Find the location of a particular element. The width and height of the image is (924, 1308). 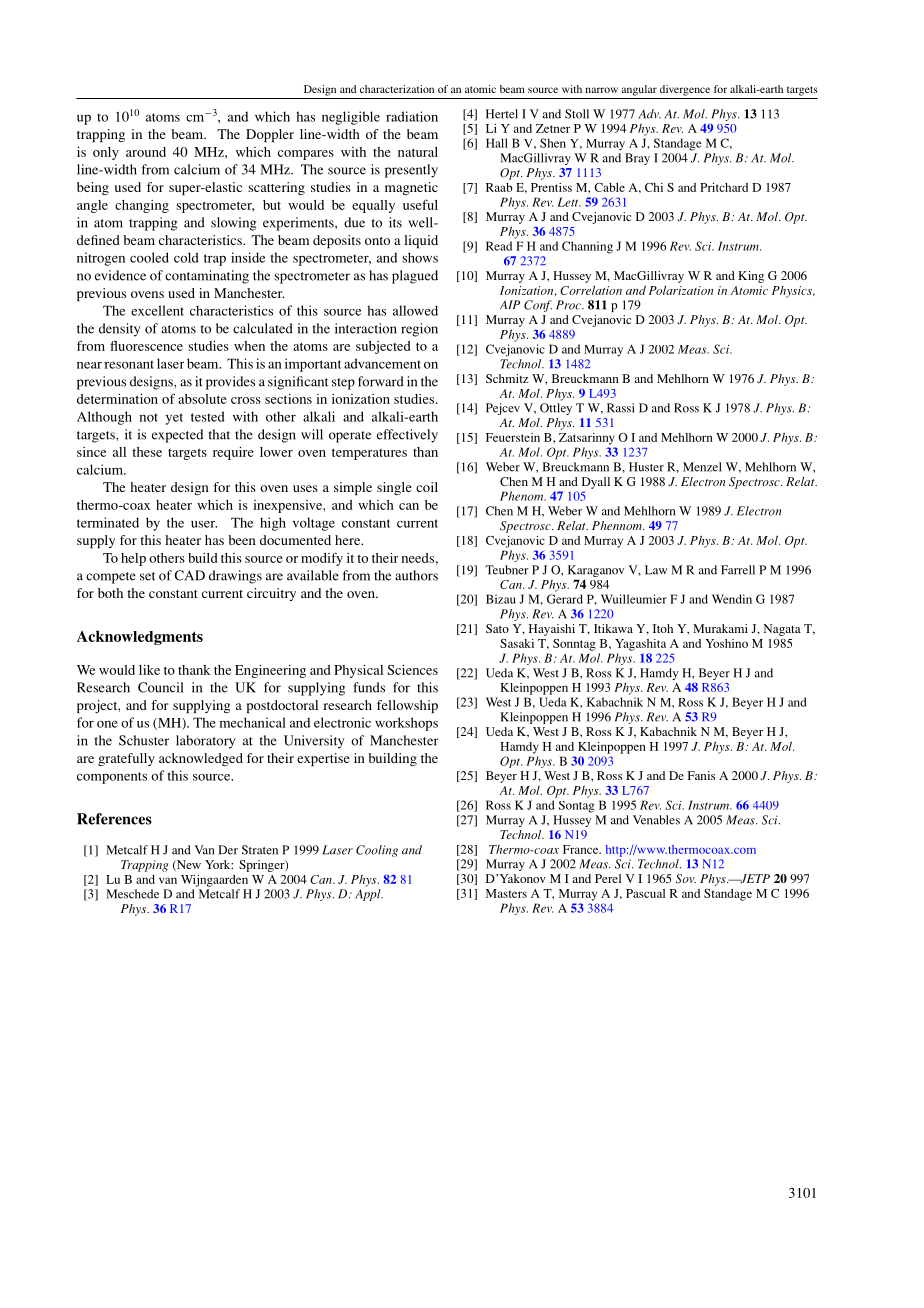

advancement is located at coordinates (382, 363).
